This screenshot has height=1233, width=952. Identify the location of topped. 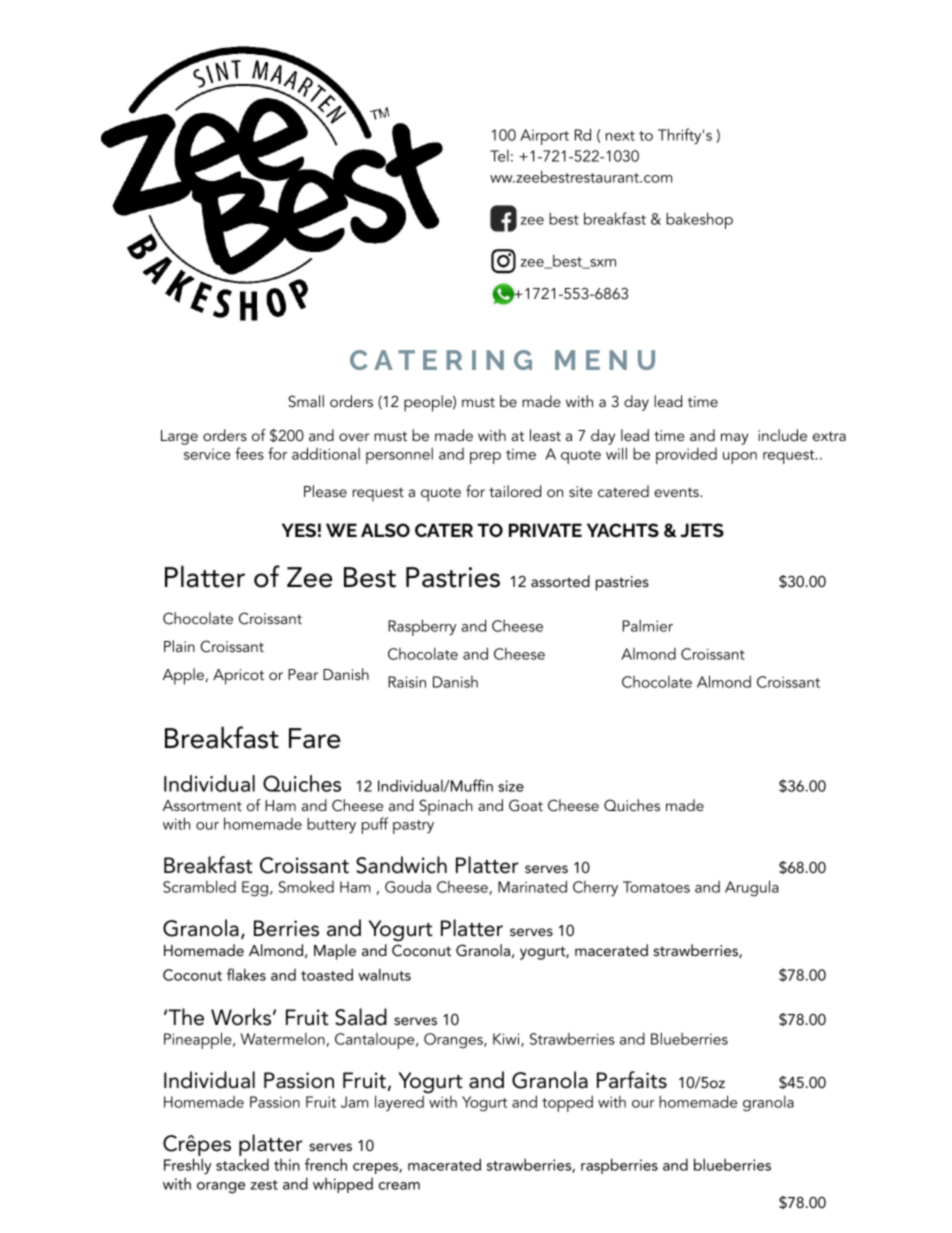
(567, 1103).
